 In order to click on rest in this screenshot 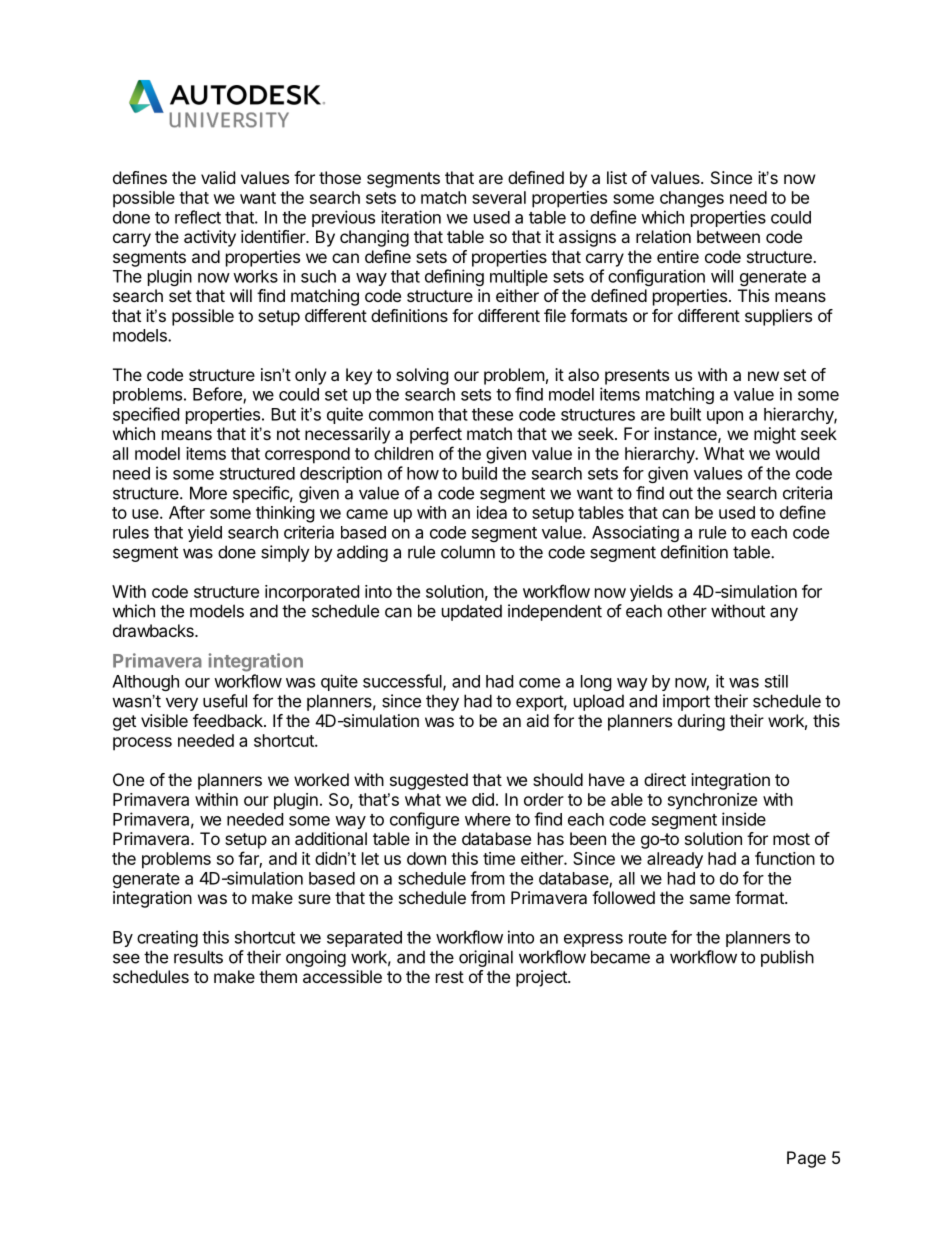, I will do `click(450, 977)`.
